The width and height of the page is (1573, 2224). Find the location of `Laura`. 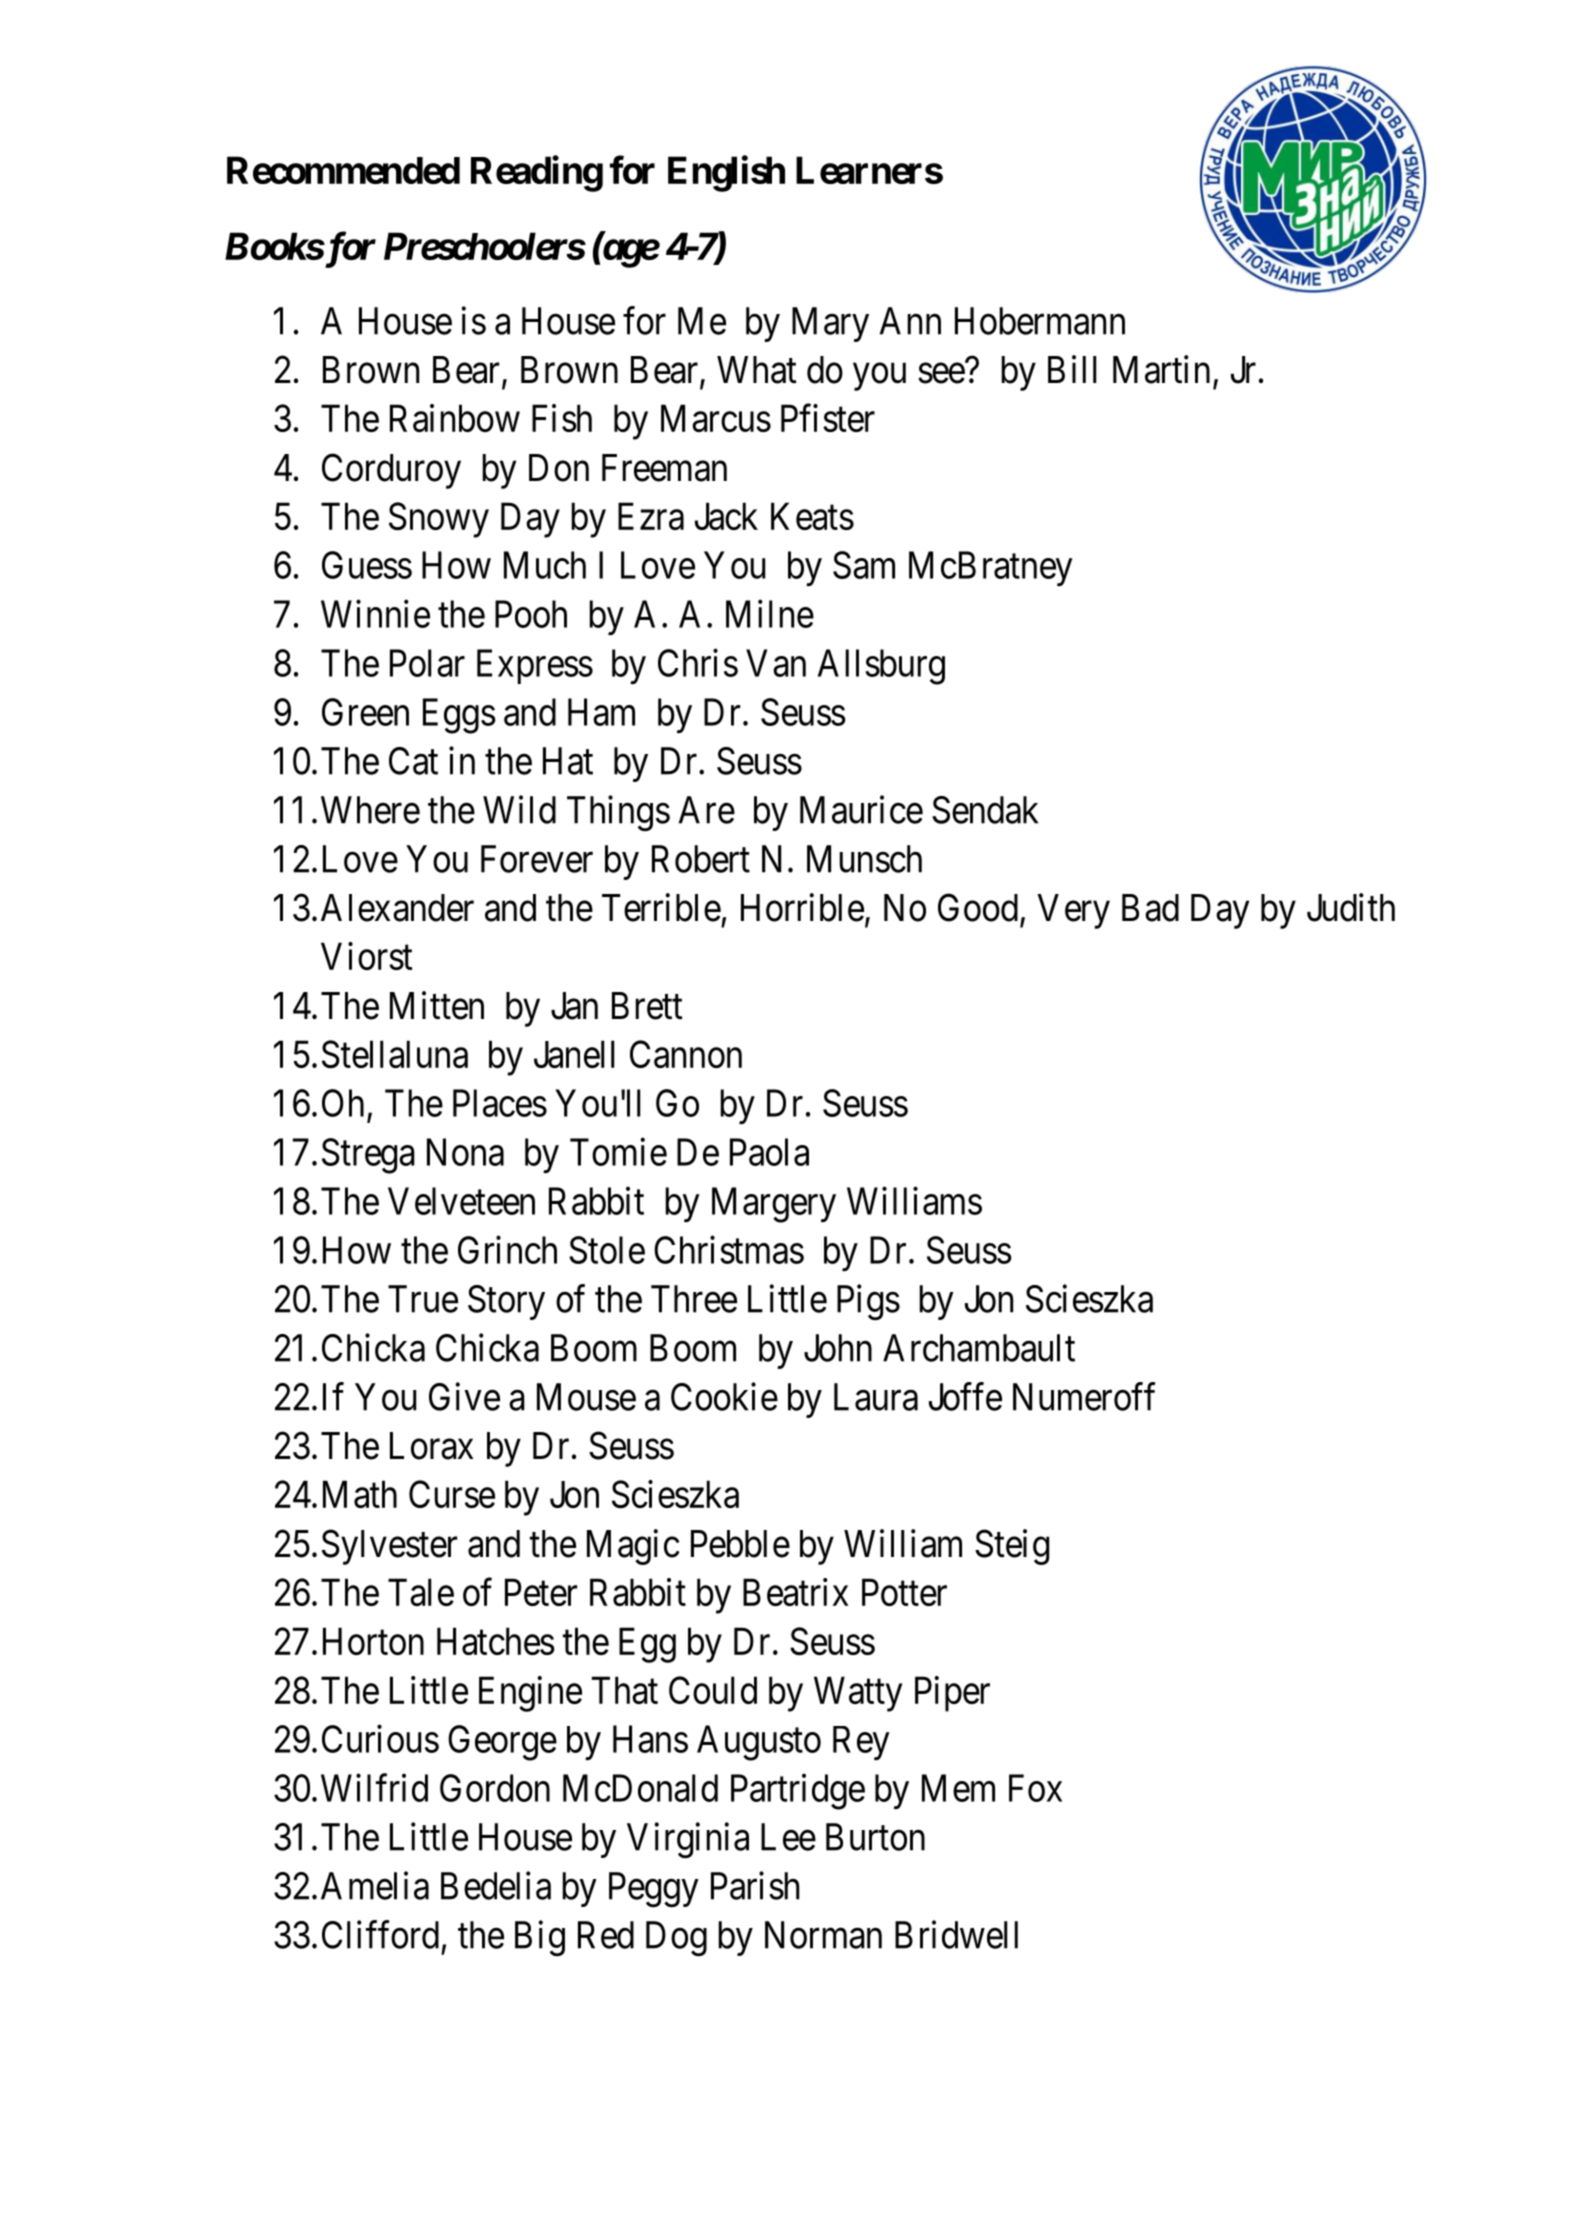

Laura is located at coordinates (876, 1397).
